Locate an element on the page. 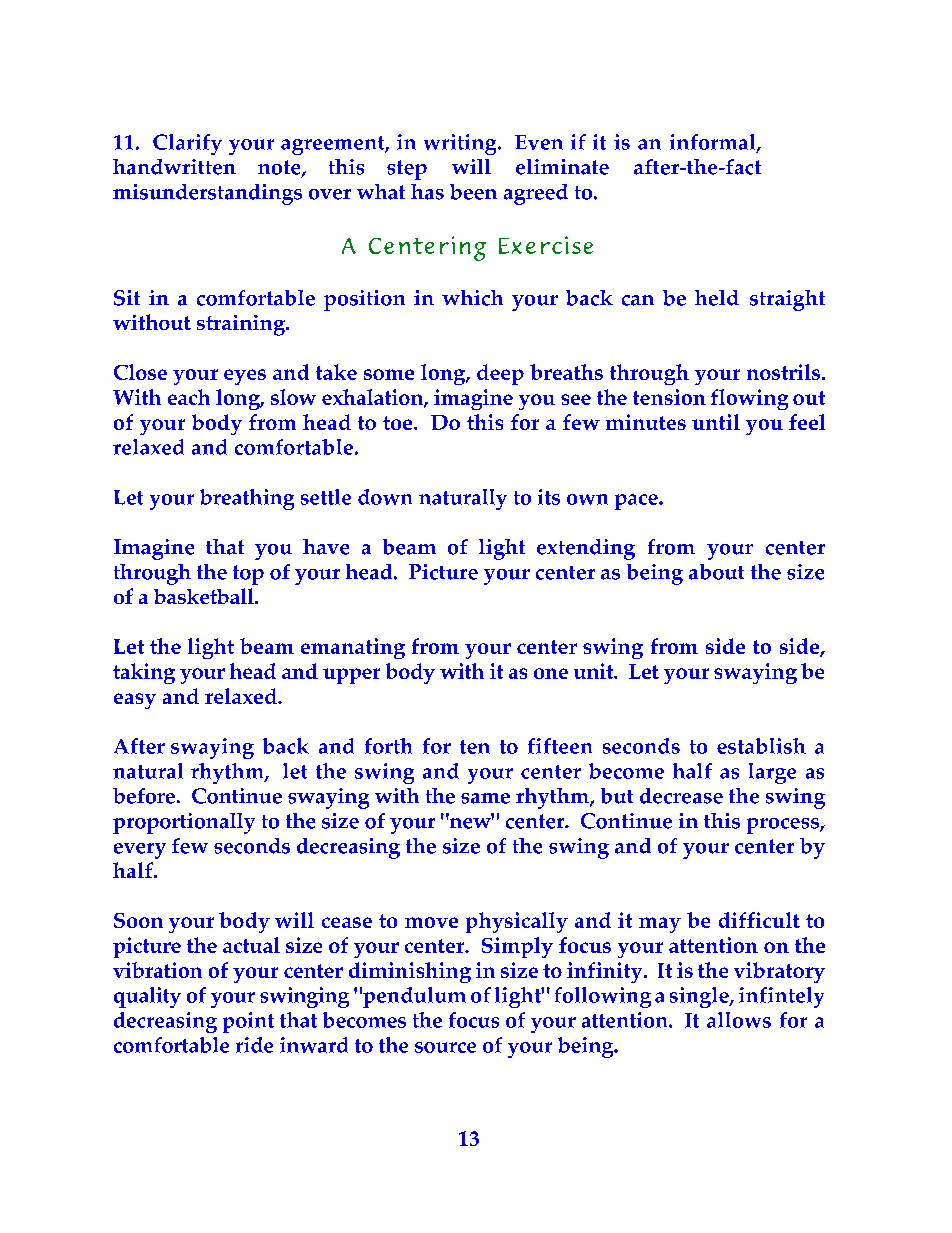 Image resolution: width=952 pixels, height=1233 pixels. breathing is located at coordinates (247, 499).
